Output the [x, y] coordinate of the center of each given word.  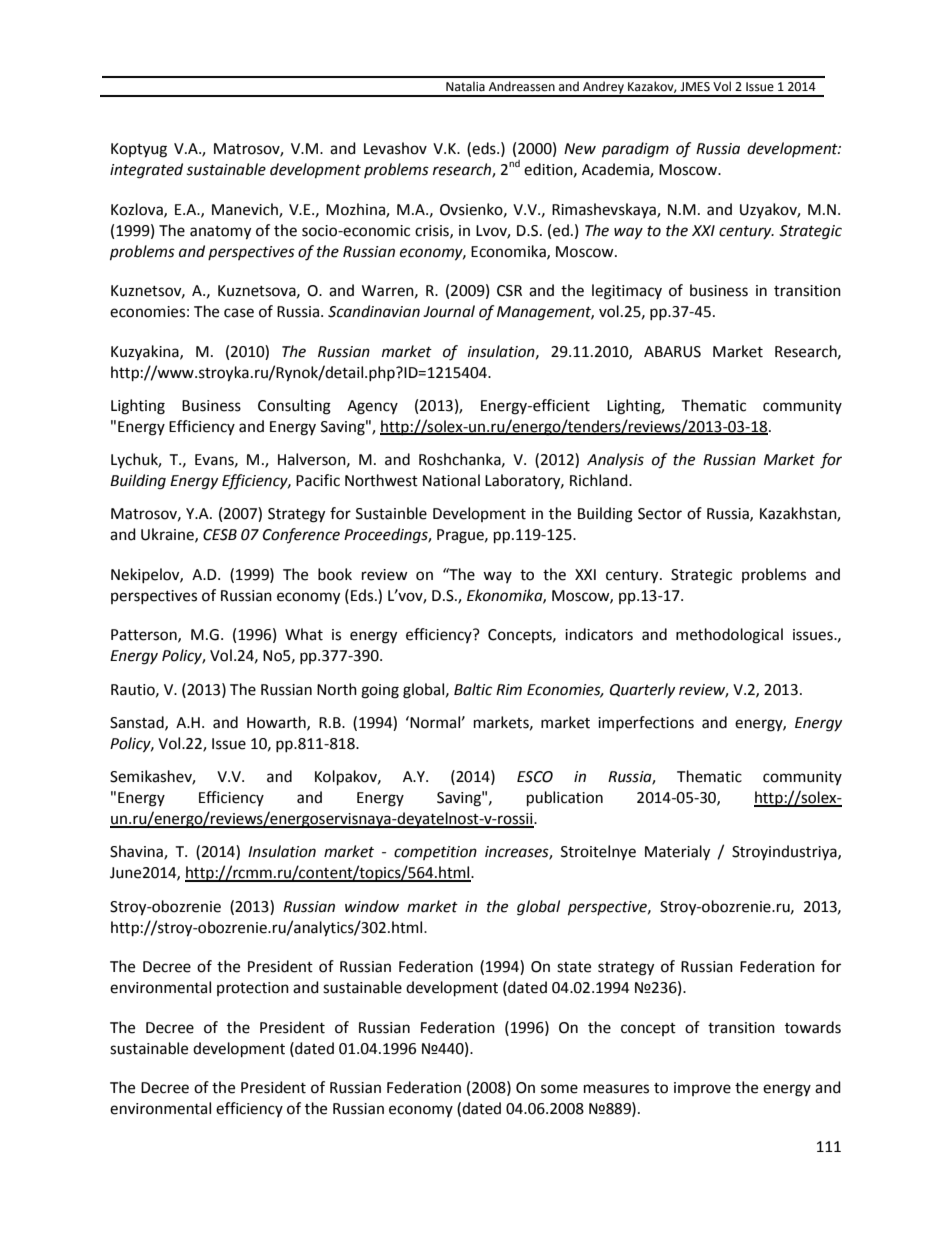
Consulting [294, 407]
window [372, 906]
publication [565, 799]
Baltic [473, 689]
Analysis [615, 460]
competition [435, 853]
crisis [433, 231]
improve [702, 1089]
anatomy [220, 233]
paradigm [635, 150]
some [559, 1089]
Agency [372, 407]
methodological [729, 636]
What [304, 634]
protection [253, 989]
